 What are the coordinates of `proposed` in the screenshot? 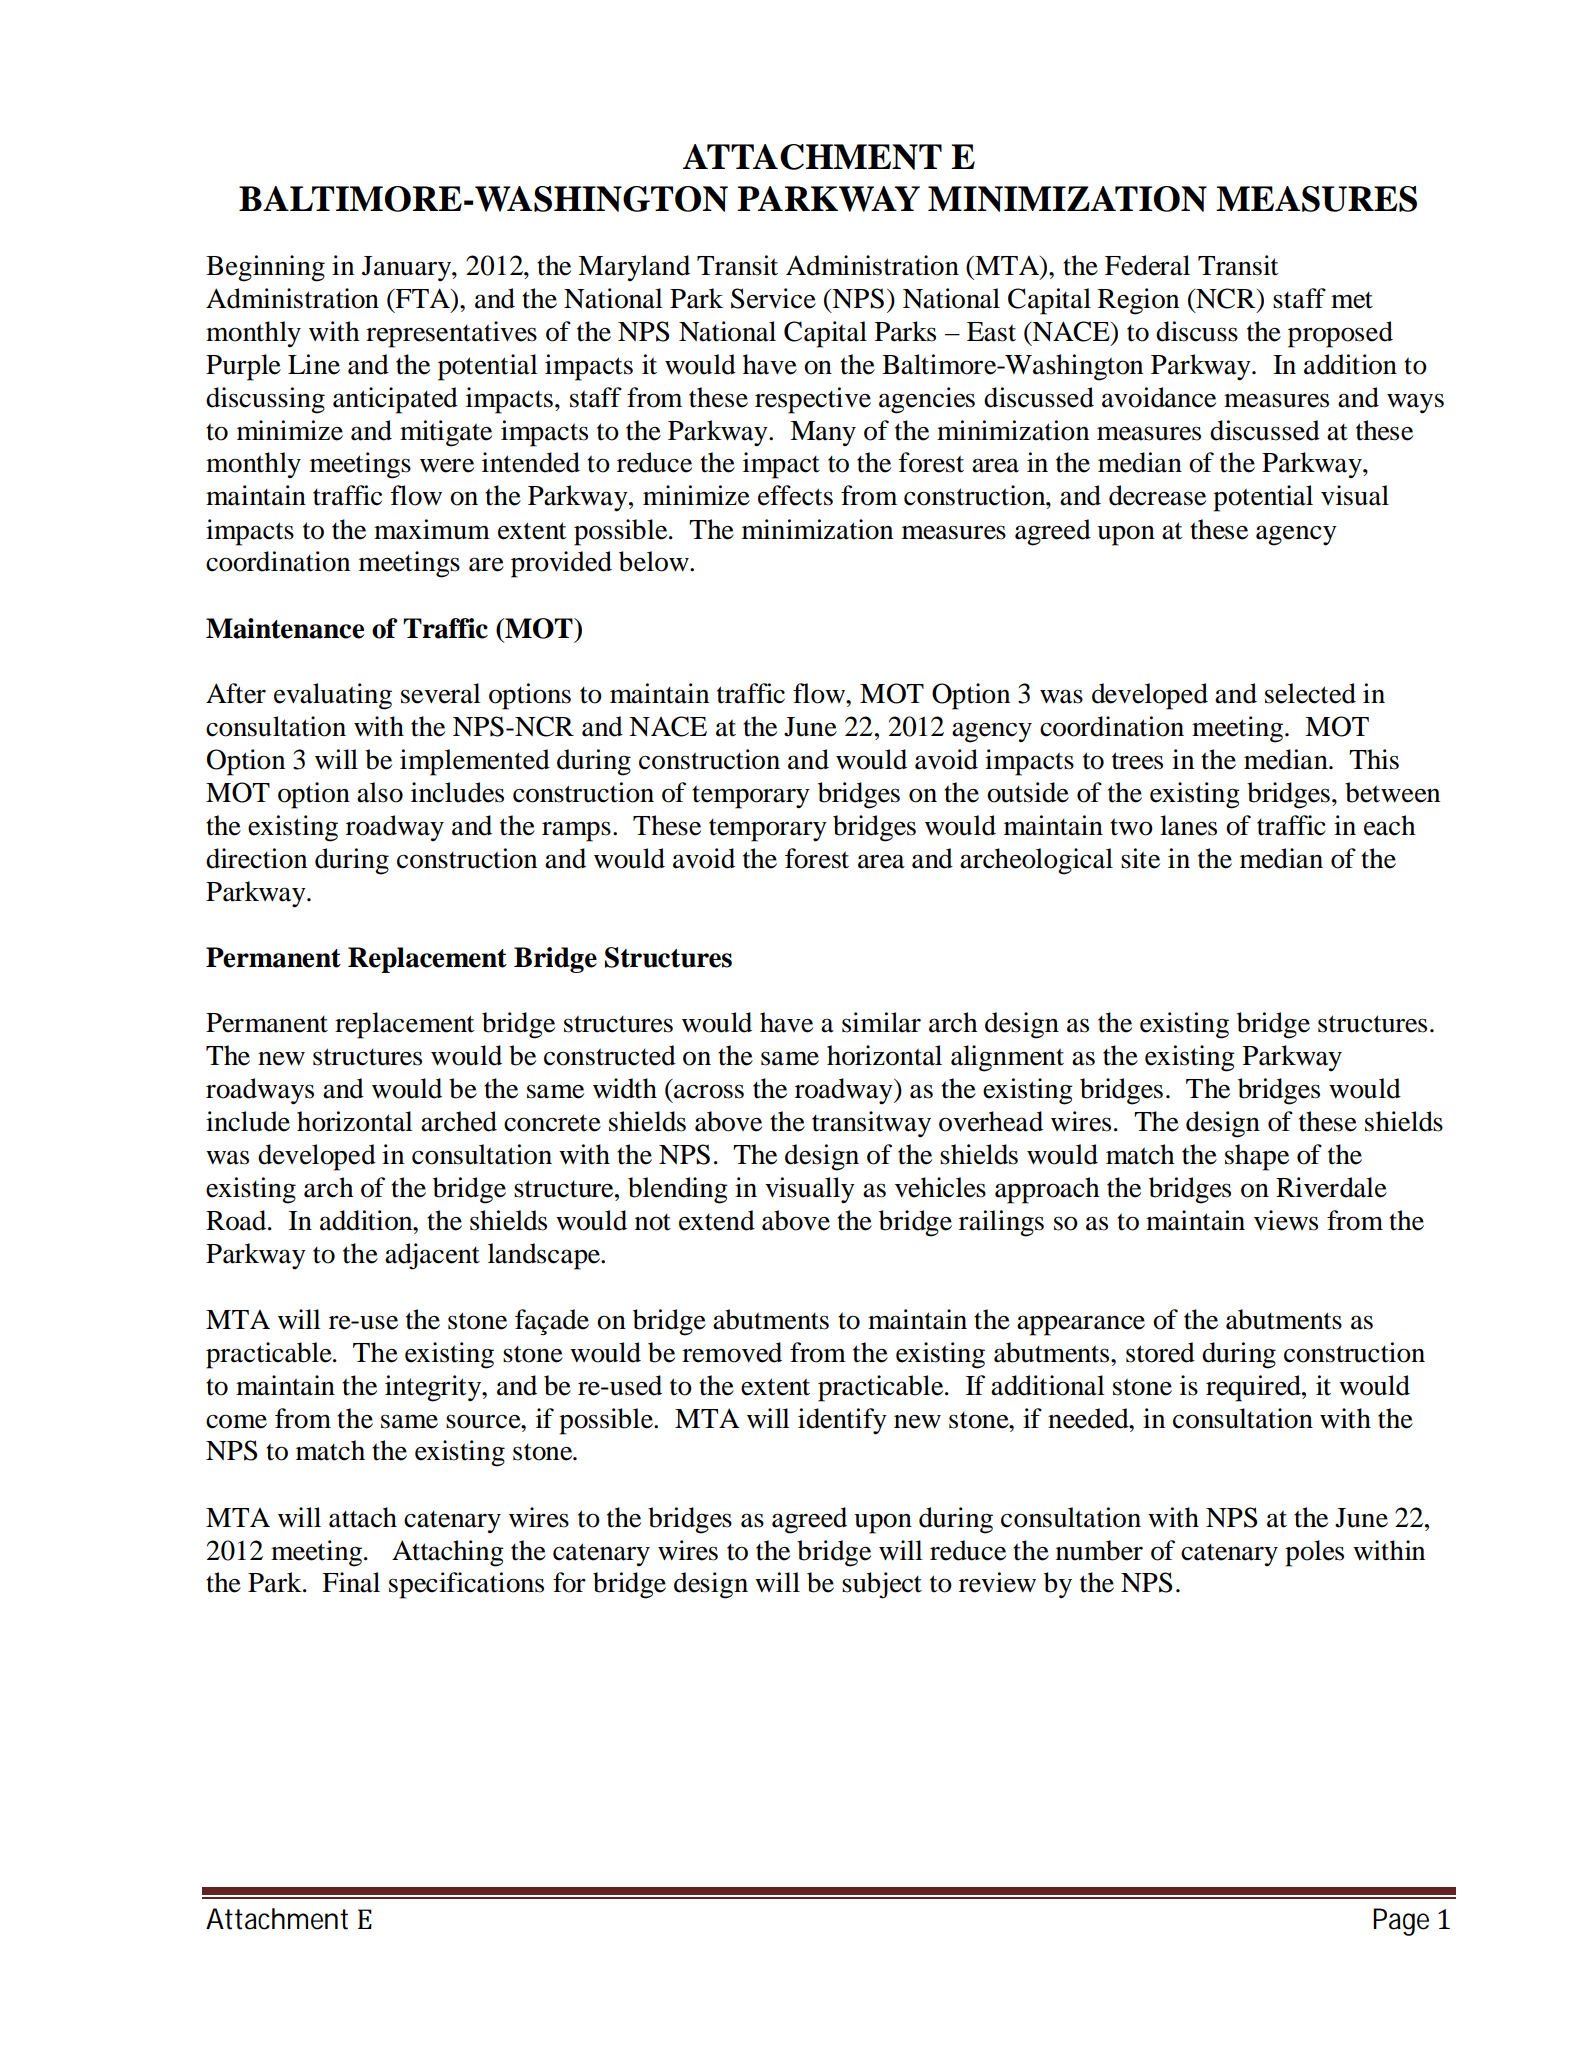 It's located at (1340, 334).
